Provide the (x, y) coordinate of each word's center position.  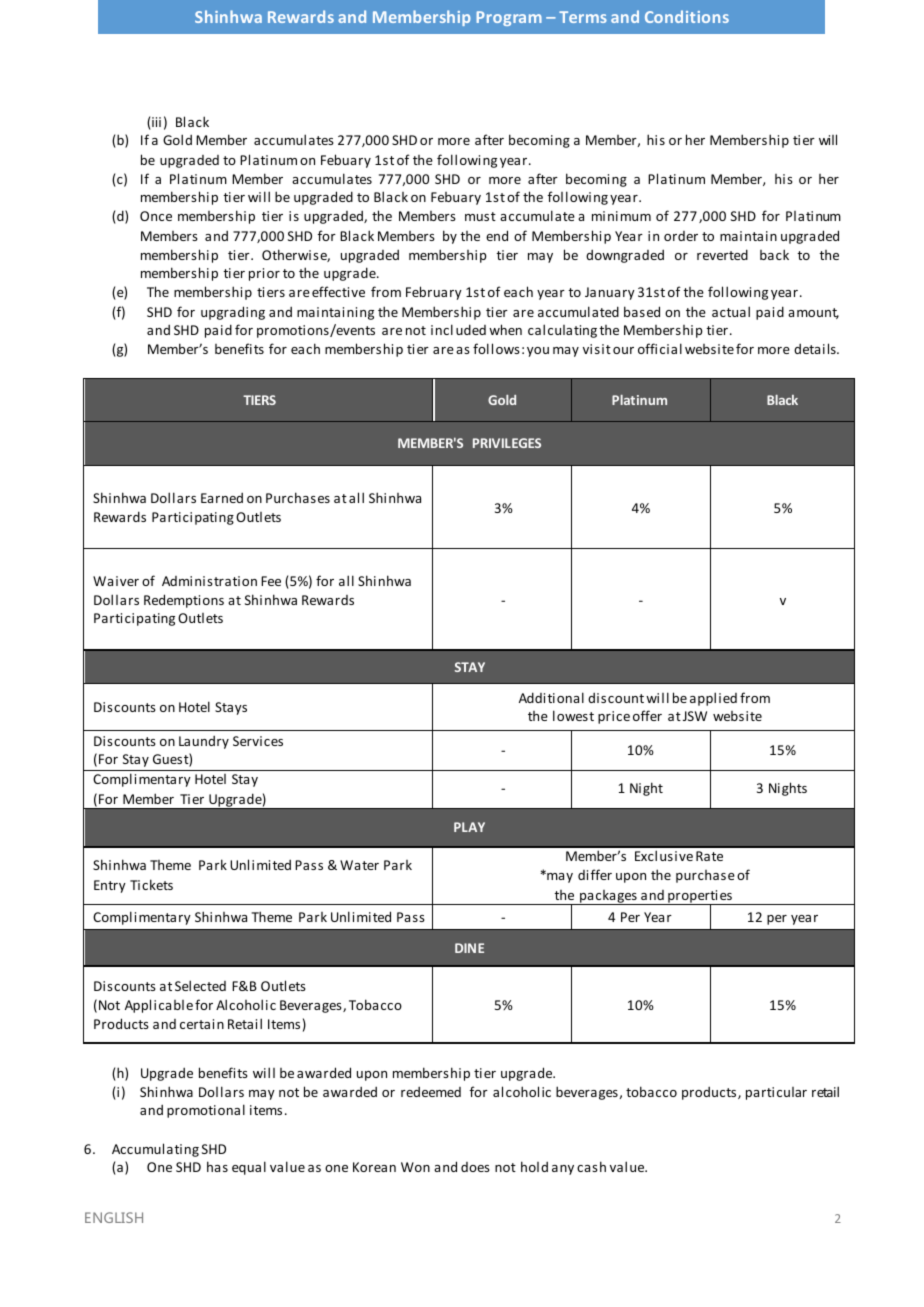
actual (731, 311)
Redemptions (184, 601)
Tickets (151, 884)
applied (713, 699)
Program (509, 18)
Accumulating (155, 1150)
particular (776, 1093)
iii (155, 123)
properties (700, 897)
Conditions (687, 16)
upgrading (233, 313)
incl (442, 329)
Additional (551, 697)
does (475, 1167)
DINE (469, 948)
